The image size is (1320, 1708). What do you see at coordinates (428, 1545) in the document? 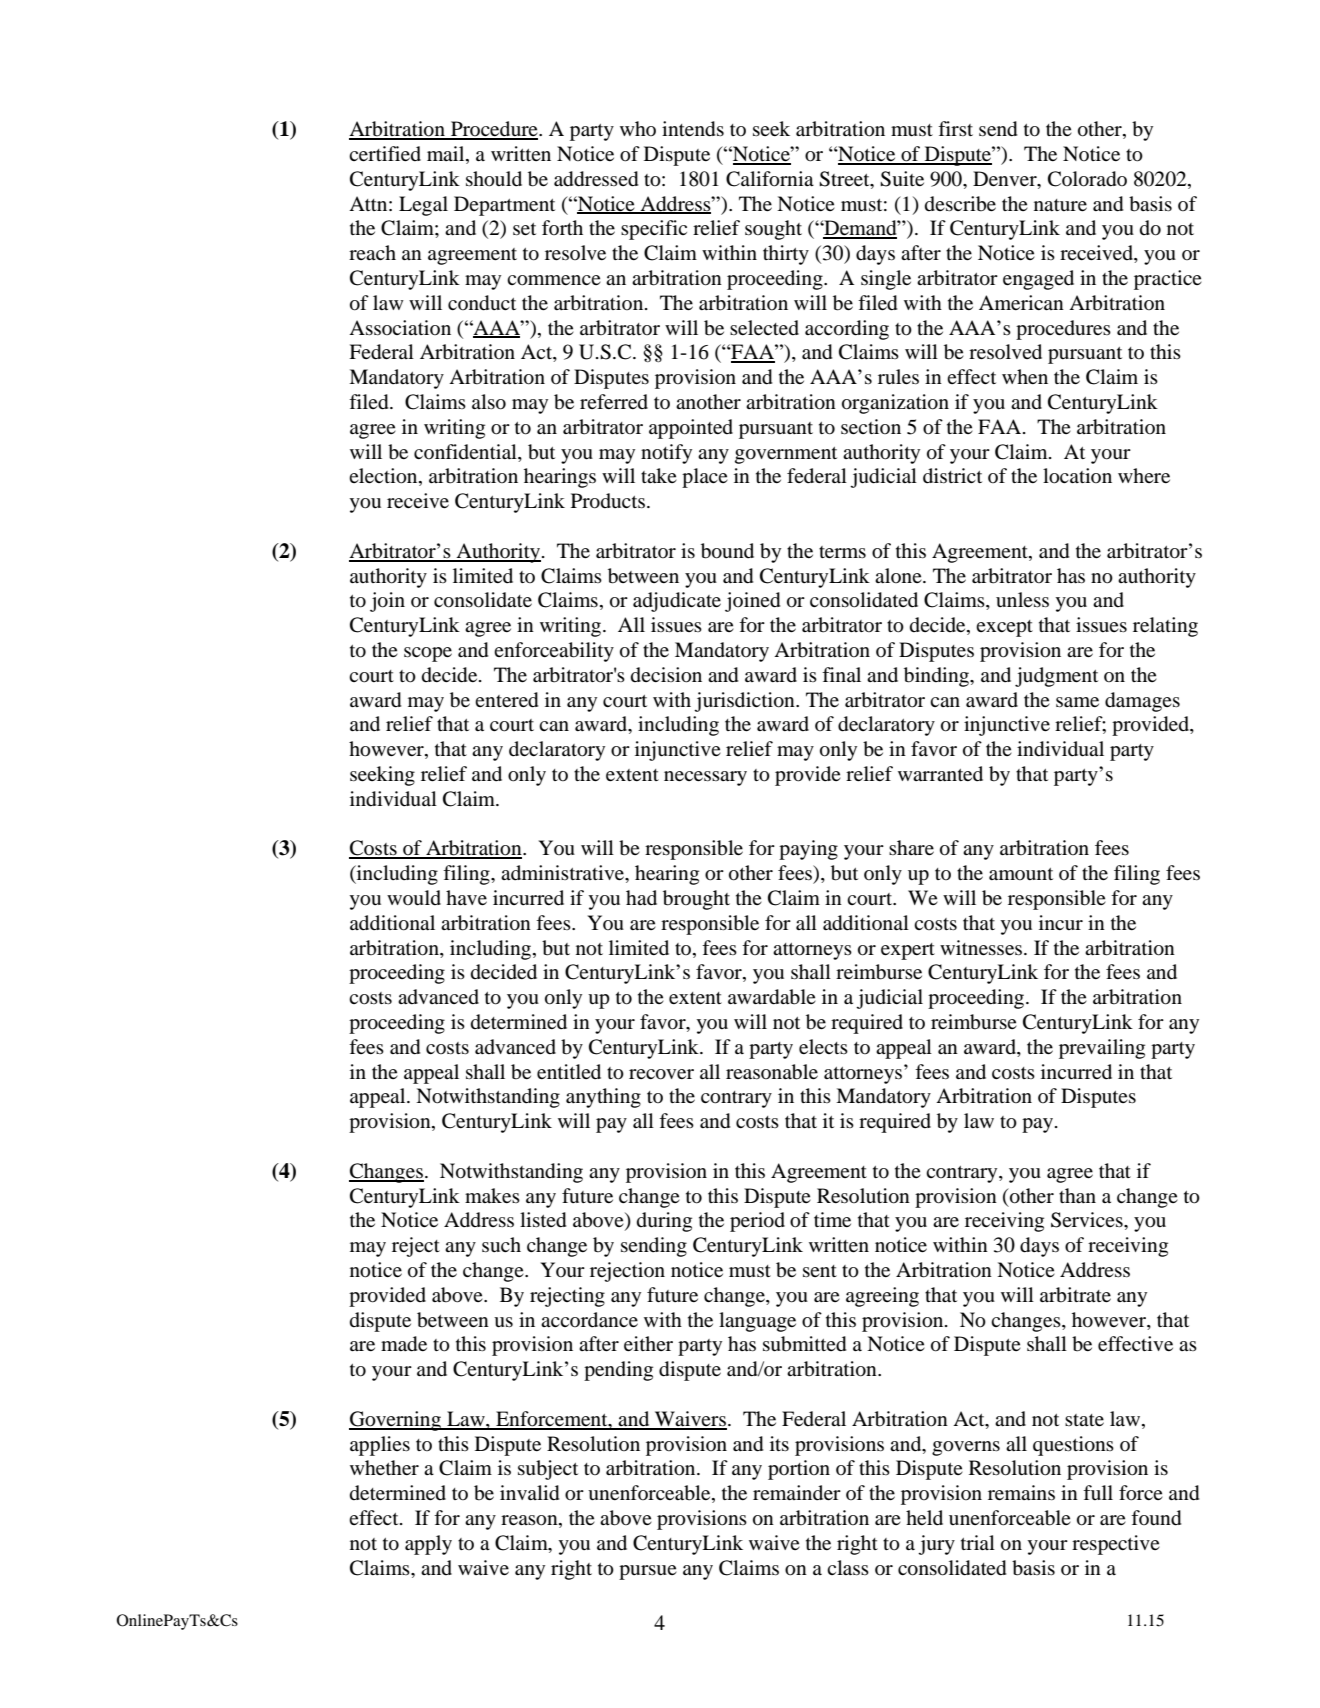
I see `apply` at bounding box center [428, 1545].
